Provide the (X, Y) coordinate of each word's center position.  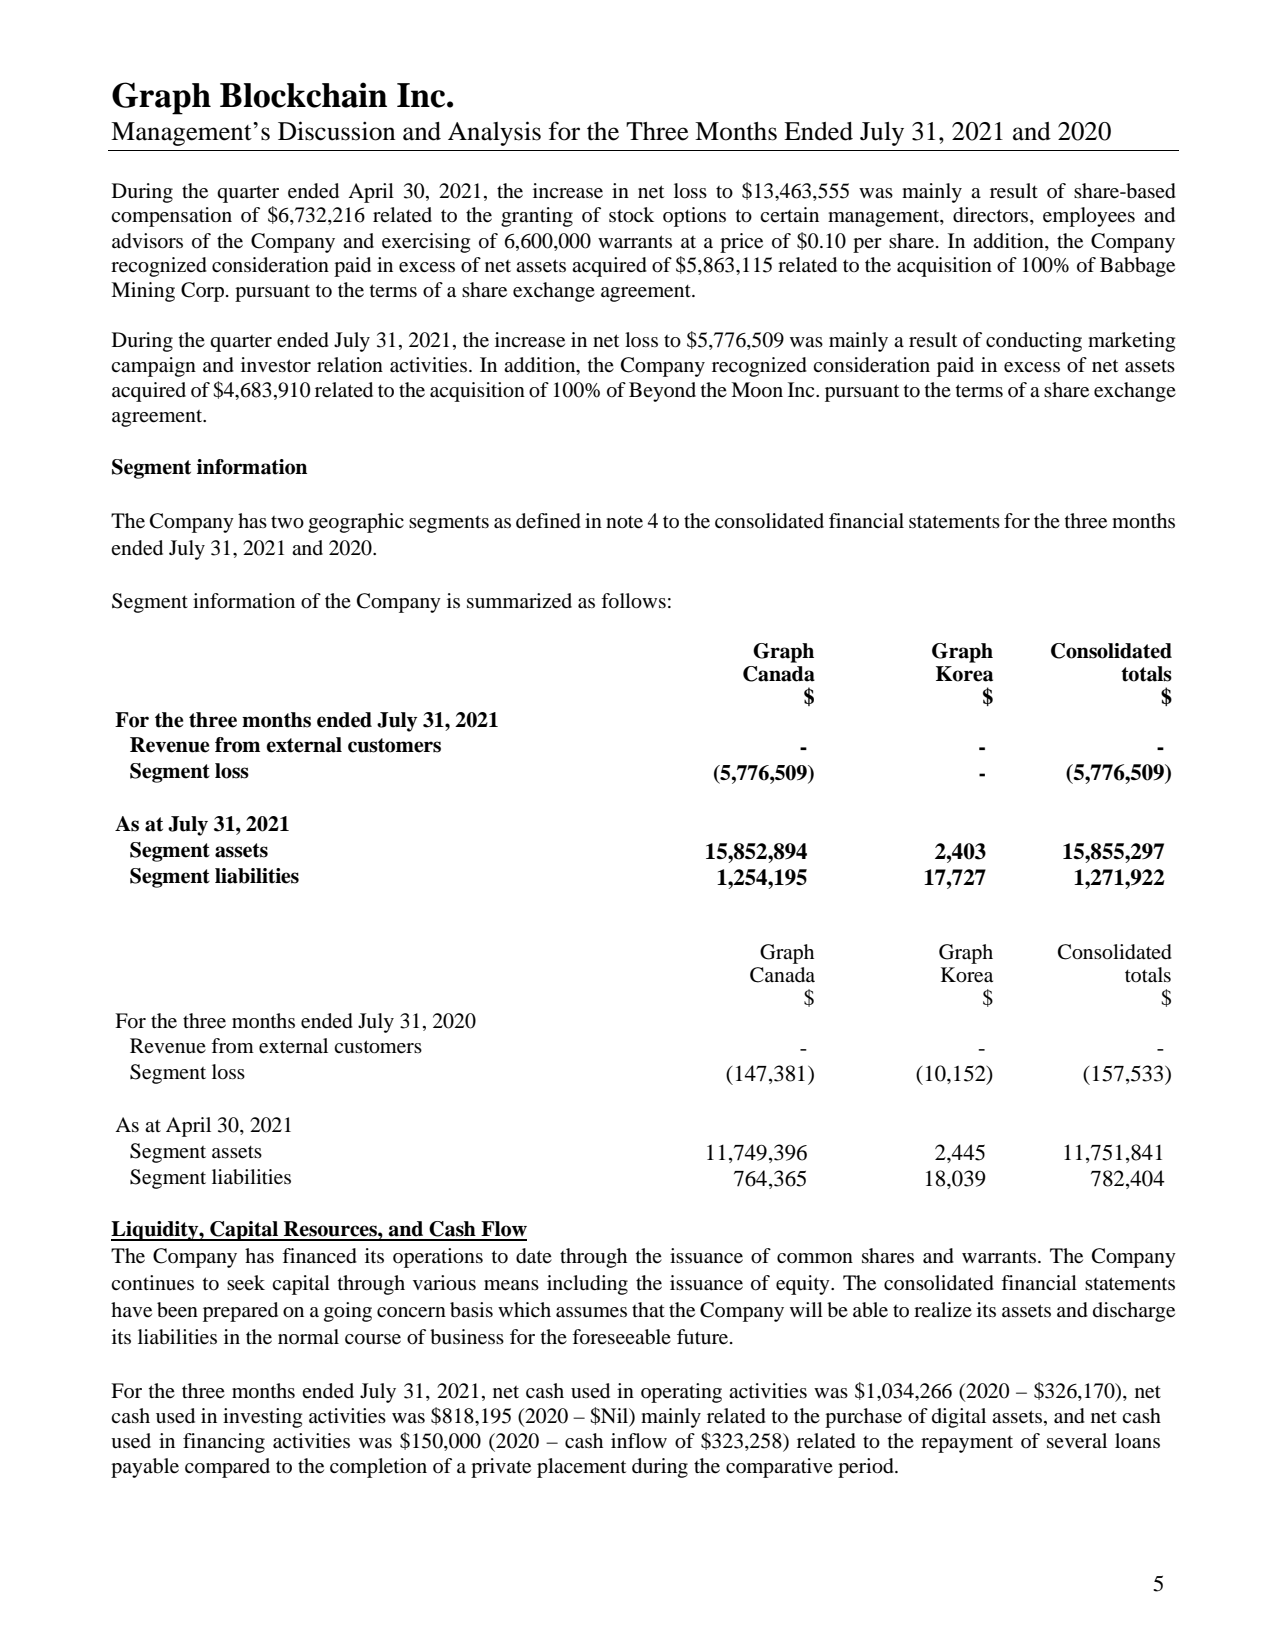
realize (943, 1309)
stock (631, 215)
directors (992, 216)
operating (681, 1393)
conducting (1034, 342)
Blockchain (303, 95)
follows (633, 601)
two (287, 522)
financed (319, 1256)
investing (262, 1418)
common (815, 1258)
